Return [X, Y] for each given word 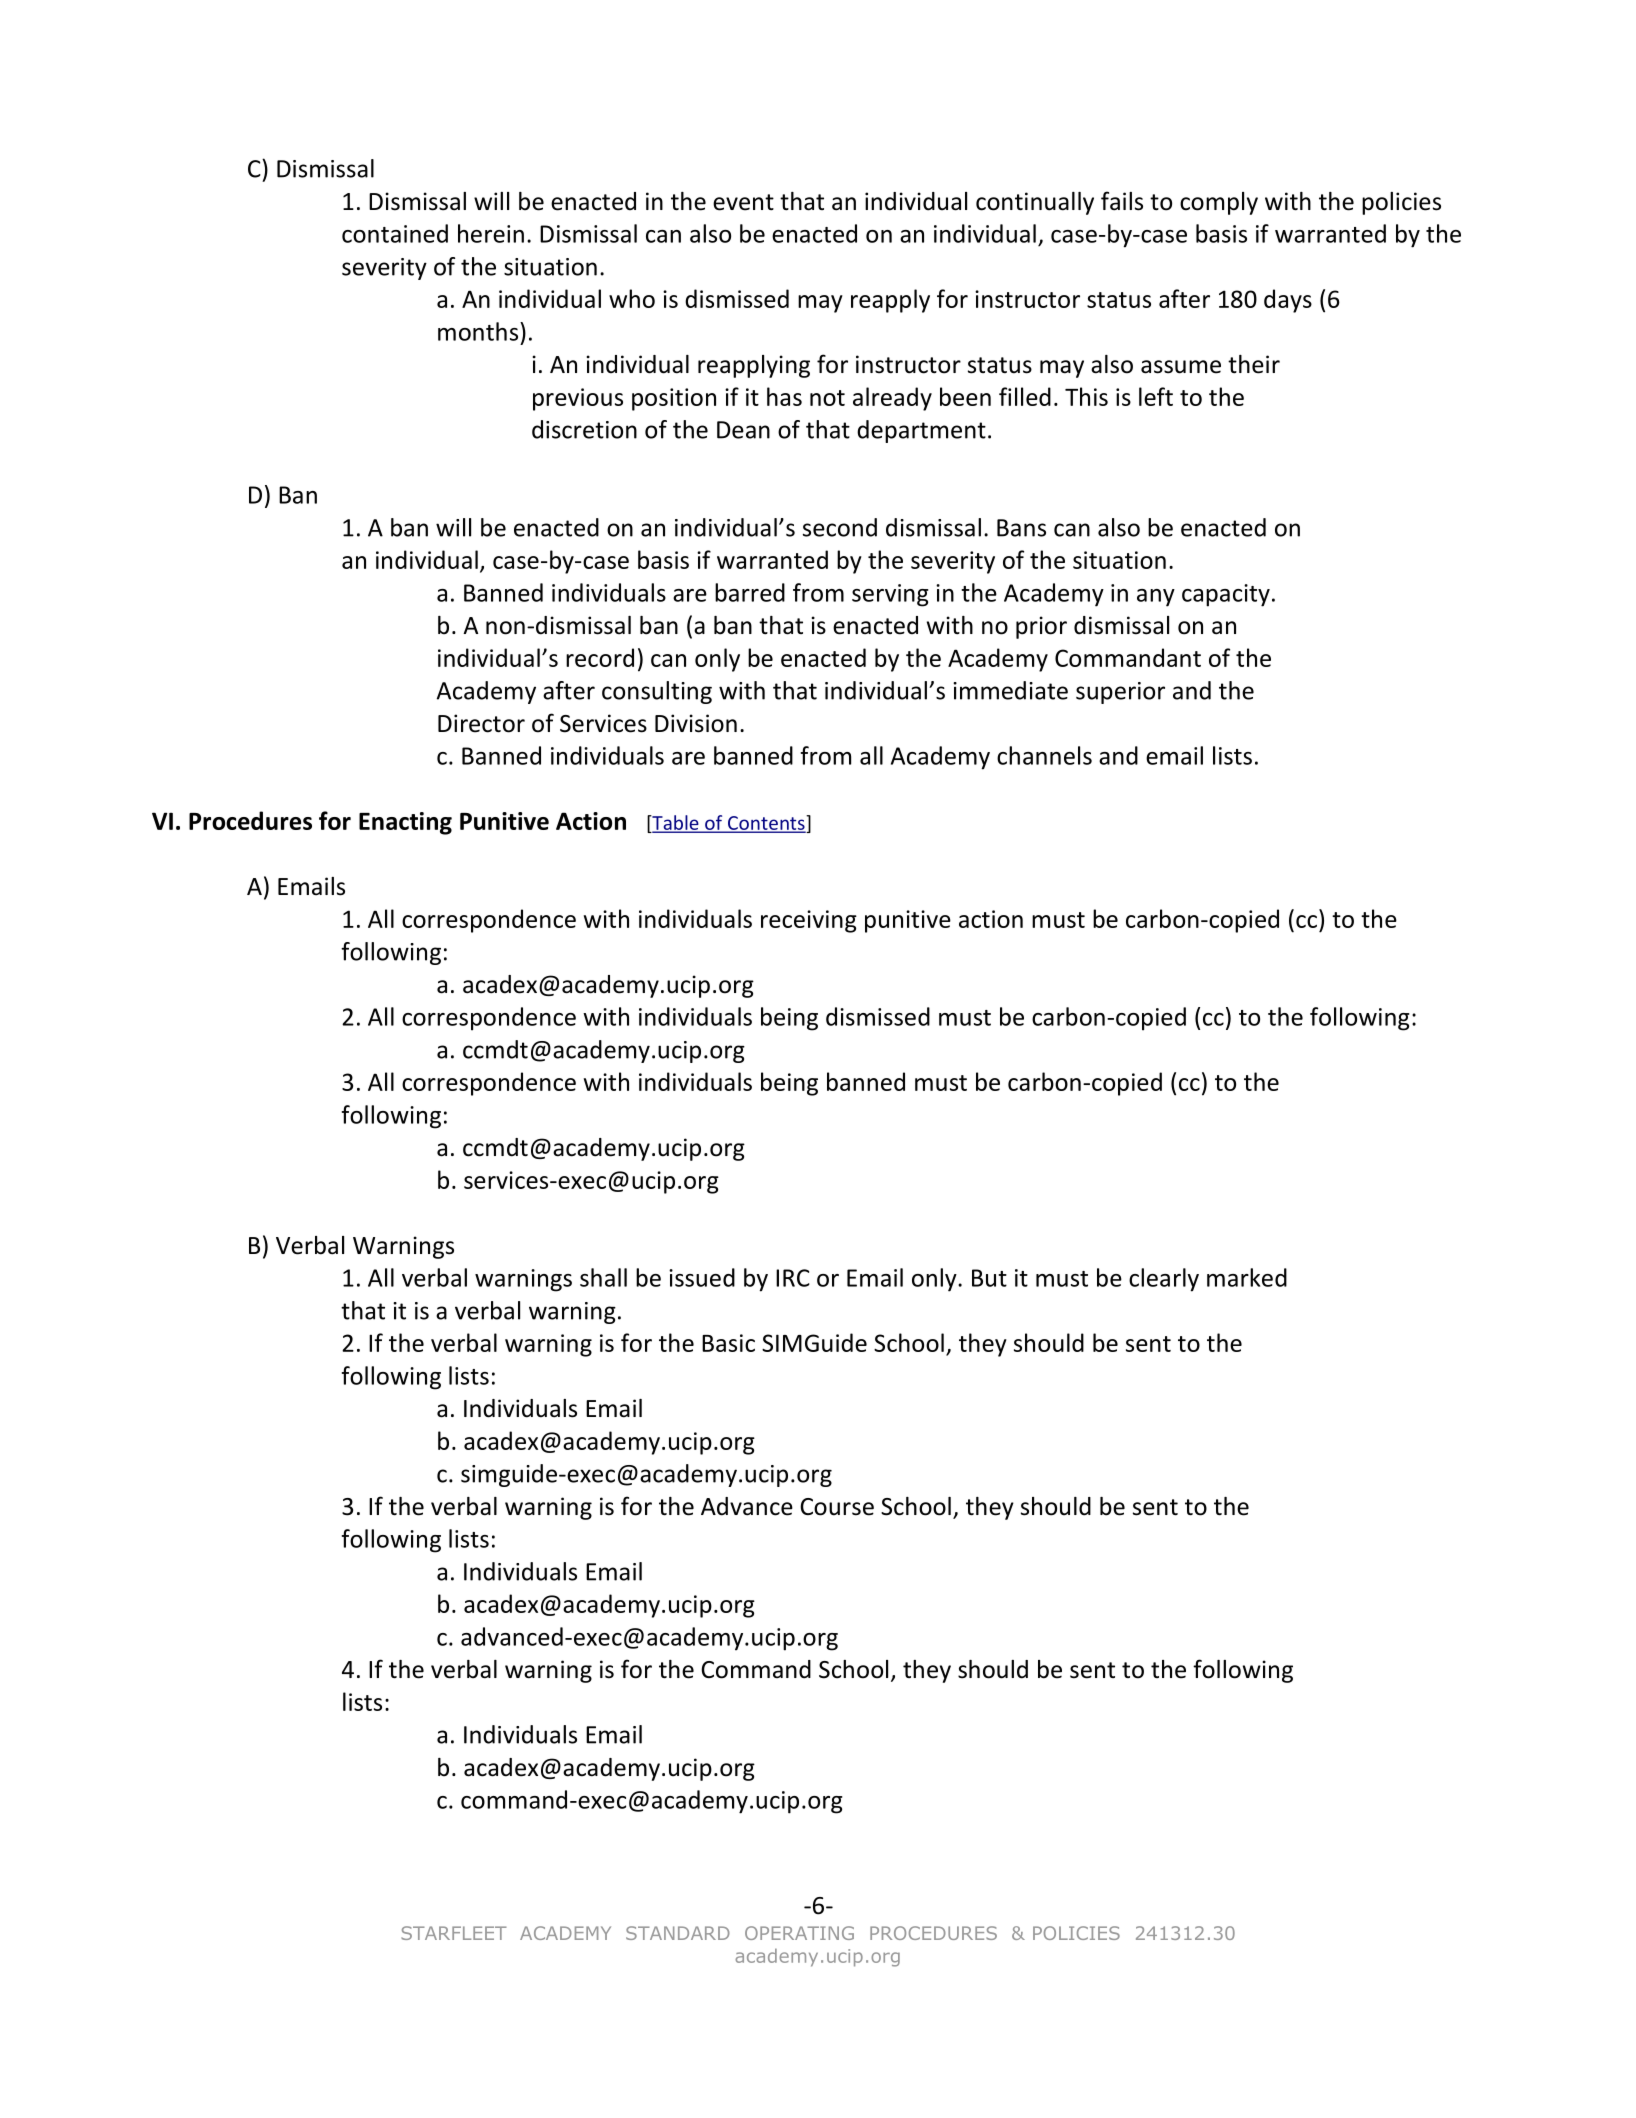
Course [837, 1507]
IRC [793, 1278]
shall [603, 1277]
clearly [1164, 1280]
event [743, 202]
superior [1120, 693]
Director [481, 723]
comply [1219, 203]
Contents [766, 823]
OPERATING [799, 1933]
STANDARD [678, 1933]
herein [491, 233]
